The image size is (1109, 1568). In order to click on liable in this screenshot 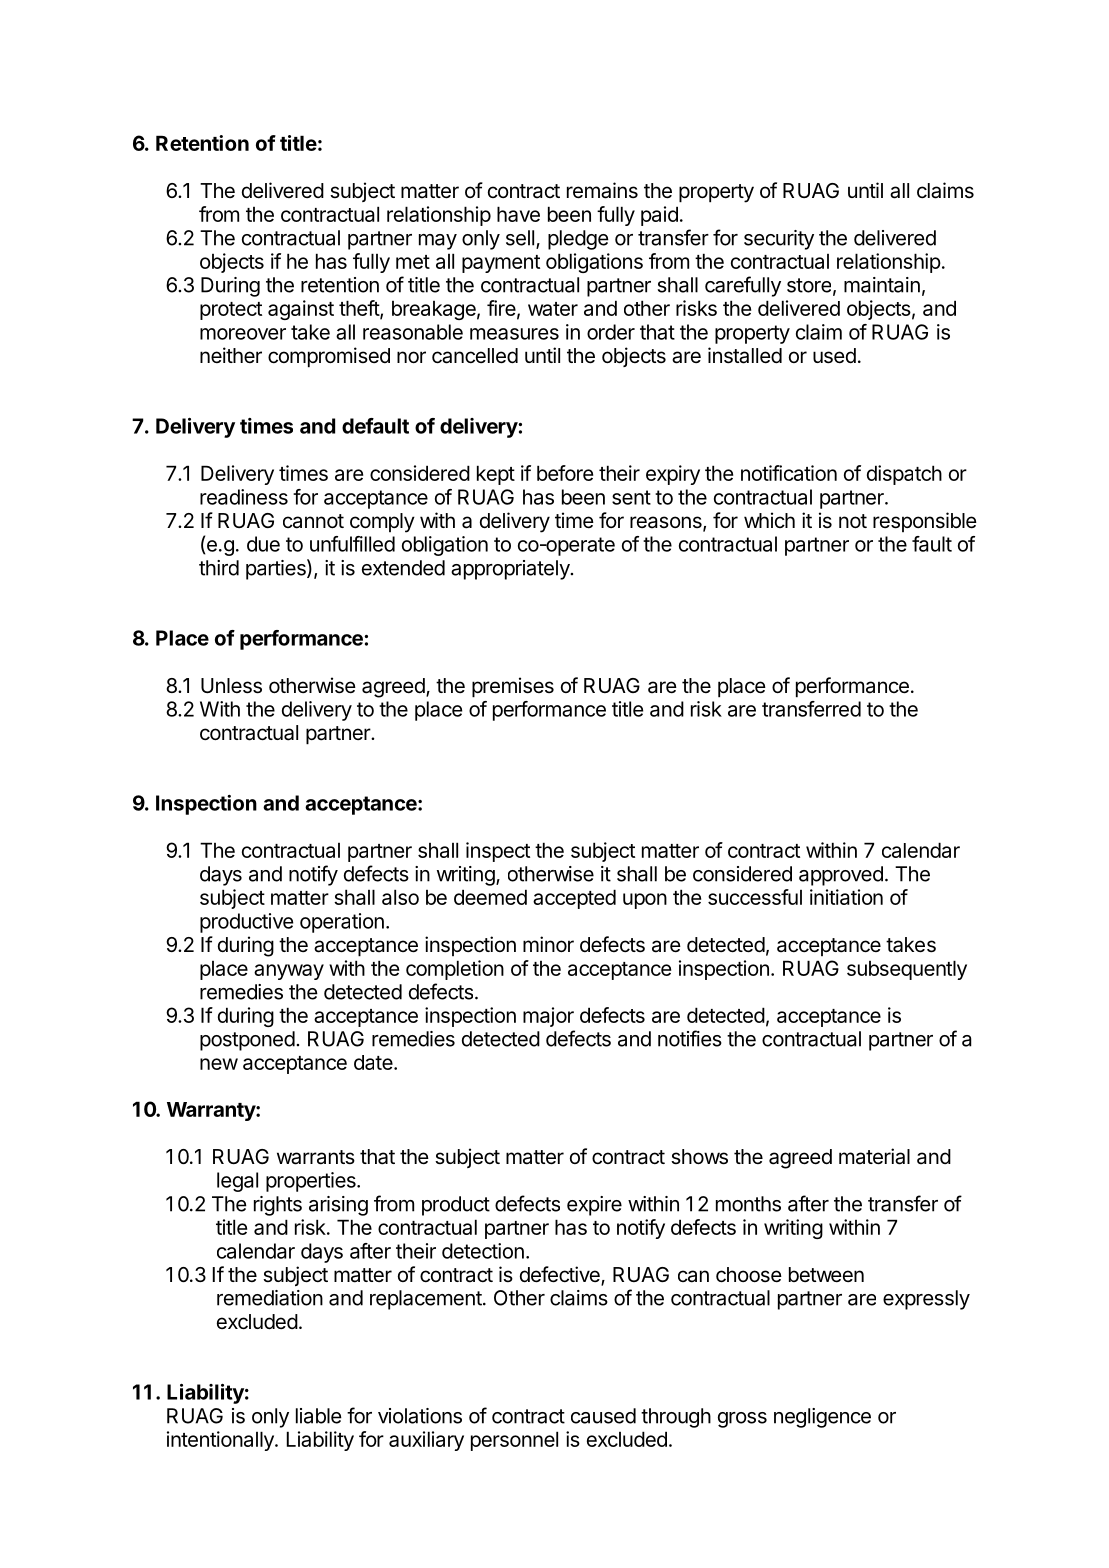, I will do `click(319, 1416)`.
